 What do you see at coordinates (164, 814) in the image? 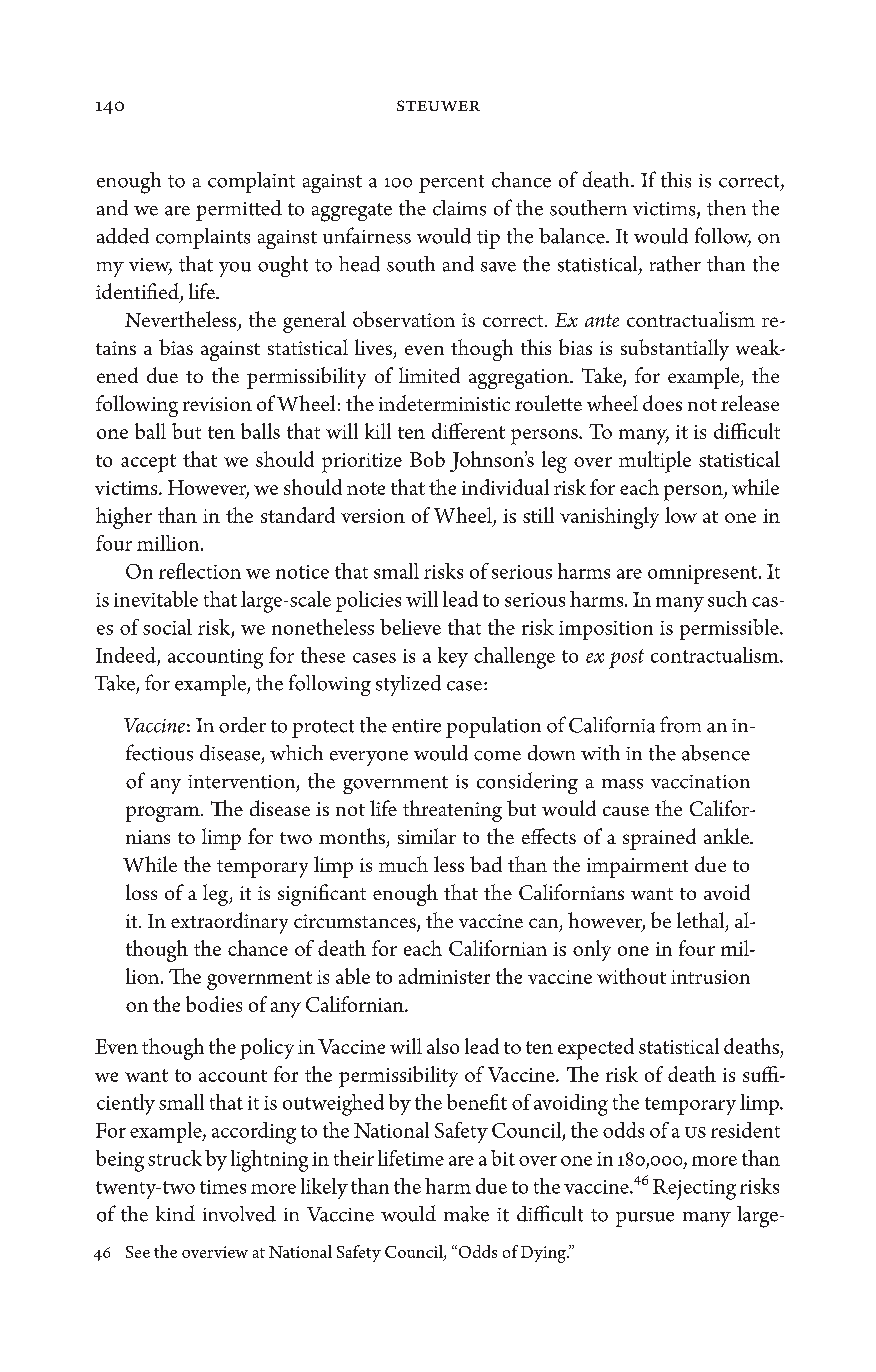
I see `program` at bounding box center [164, 814].
